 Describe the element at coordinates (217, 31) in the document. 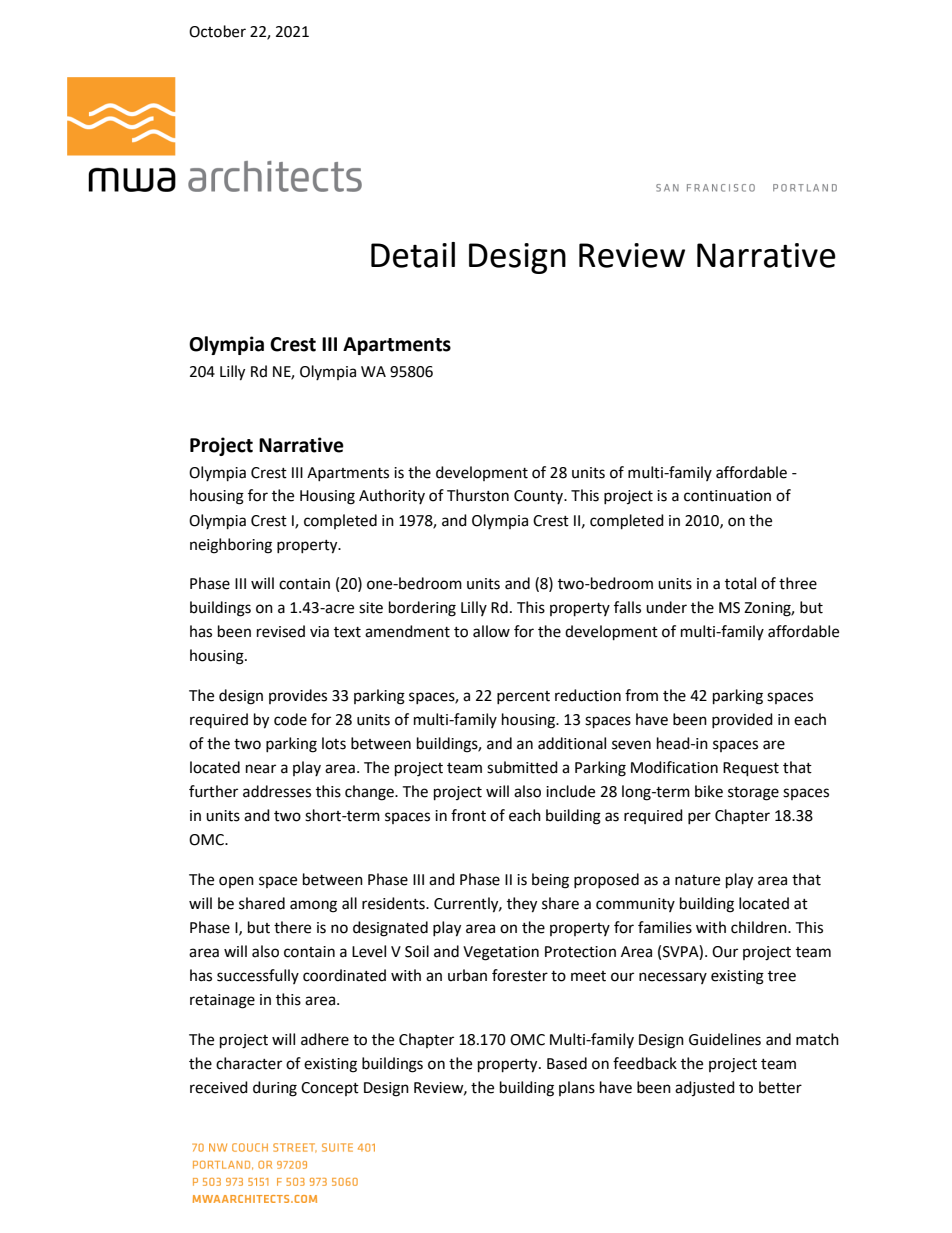

I see `October` at that location.
